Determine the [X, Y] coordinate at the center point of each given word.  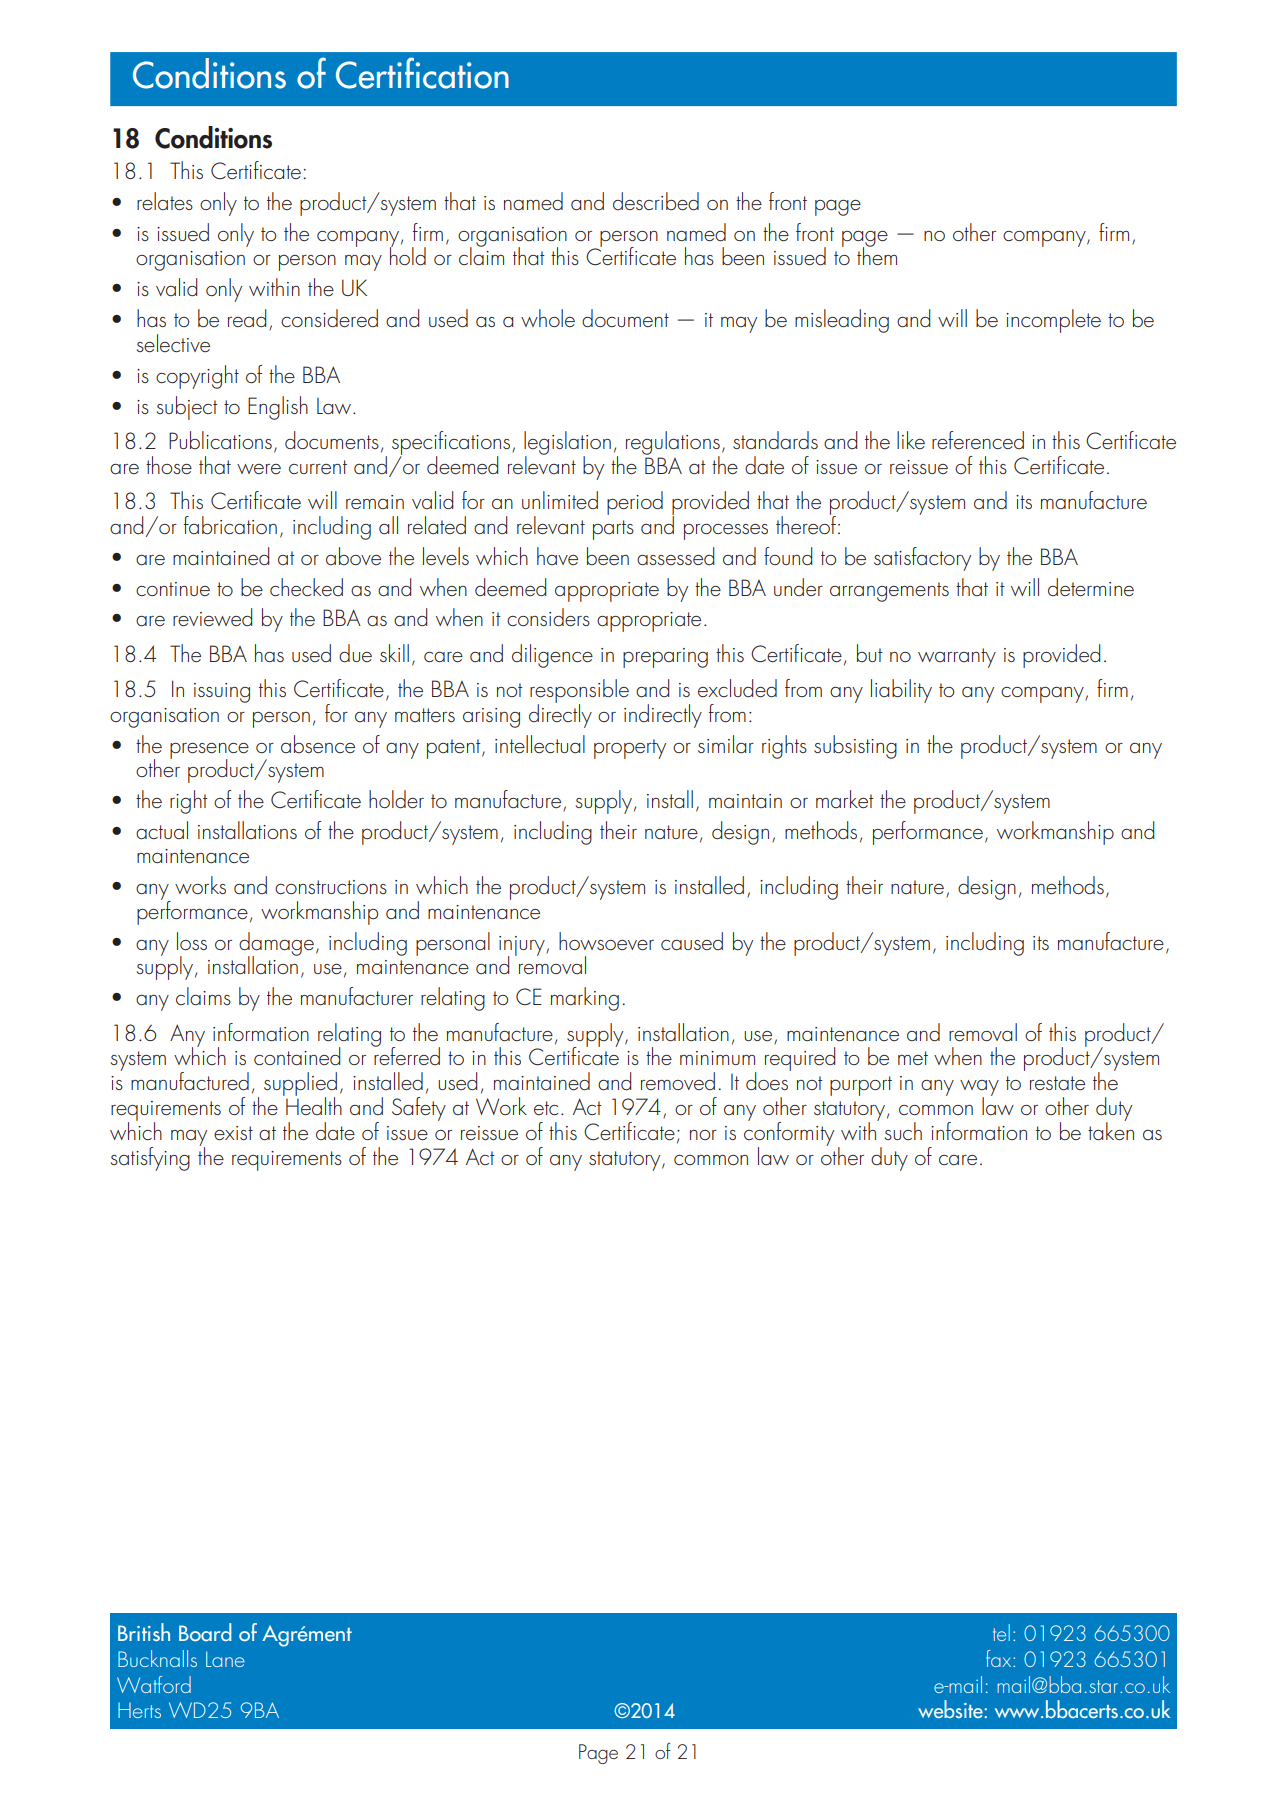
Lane [225, 1659]
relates [165, 201]
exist [233, 1133]
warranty [957, 658]
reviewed [212, 617]
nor [703, 1135]
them [877, 255]
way [979, 1089]
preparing [665, 658]
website [951, 1709]
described [656, 201]
